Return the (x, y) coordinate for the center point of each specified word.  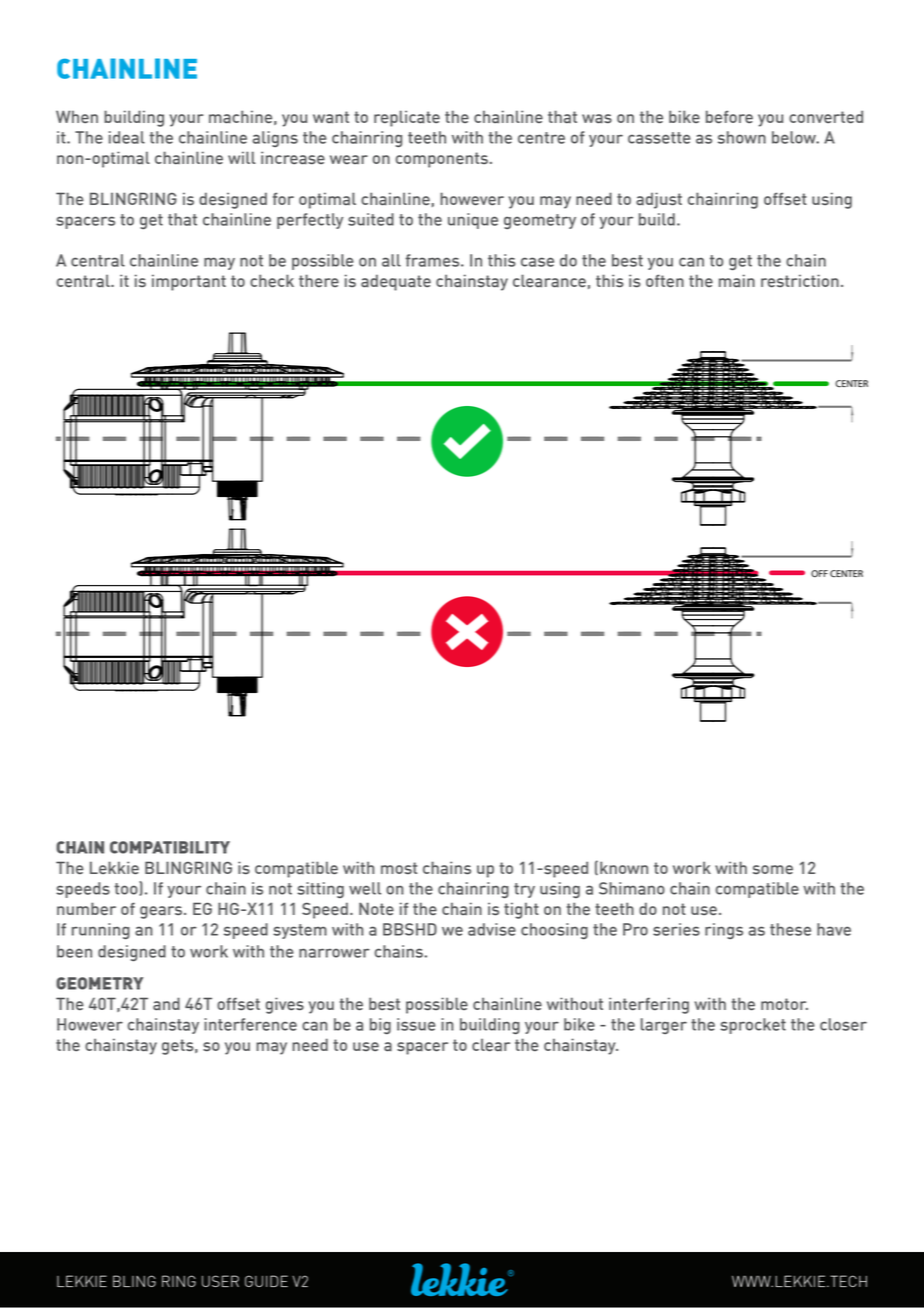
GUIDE (266, 1281)
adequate (396, 282)
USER (220, 1281)
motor (784, 1004)
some (773, 870)
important (189, 282)
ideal (127, 137)
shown (742, 137)
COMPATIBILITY (170, 847)
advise (492, 929)
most (399, 868)
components (442, 160)
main (737, 281)
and (166, 1004)
